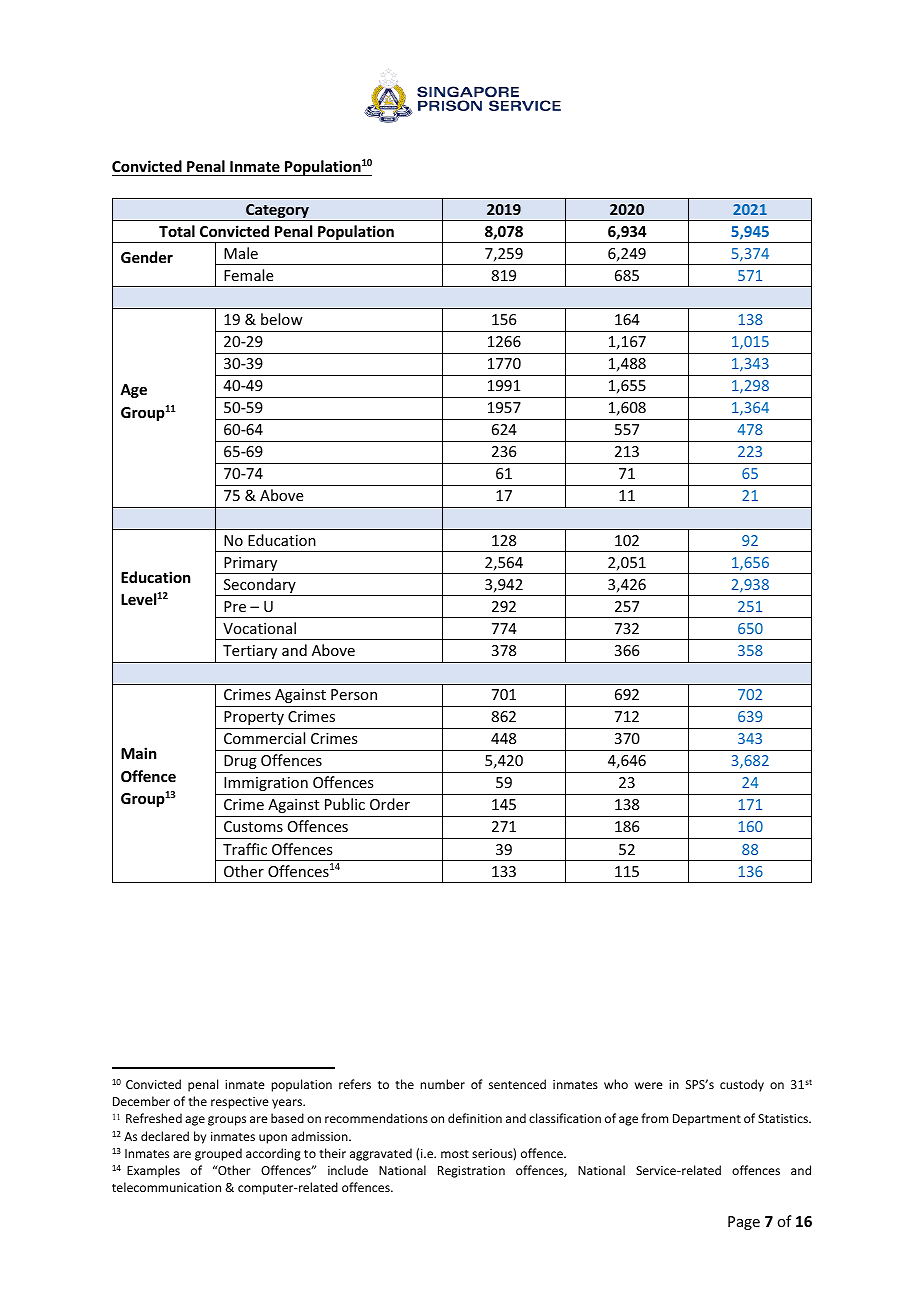 The height and width of the screenshot is (1308, 924). What do you see at coordinates (742, 1085) in the screenshot?
I see `custody` at bounding box center [742, 1085].
